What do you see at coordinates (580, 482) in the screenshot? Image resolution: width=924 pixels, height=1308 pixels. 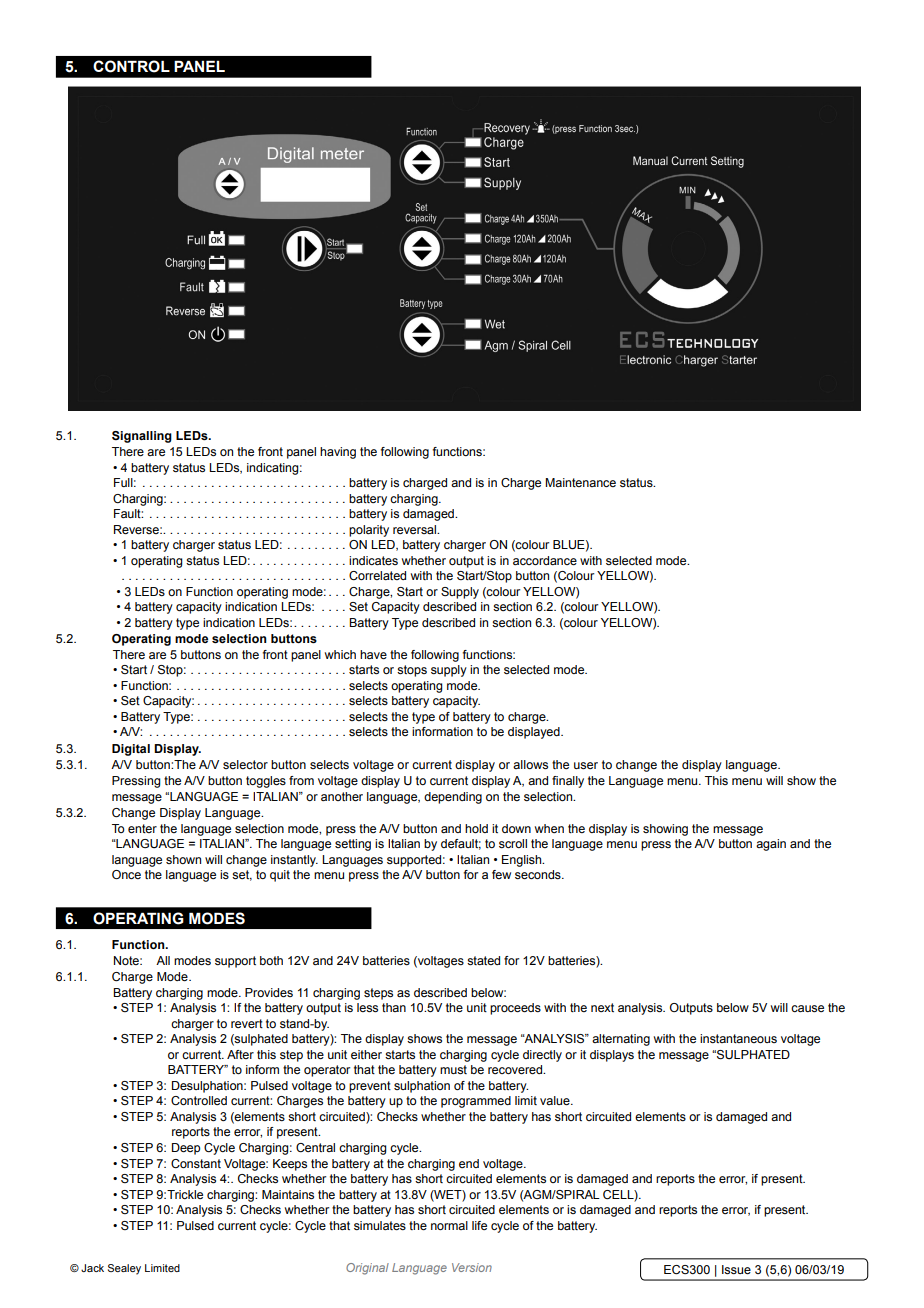 I see `Maintenance` at bounding box center [580, 482].
